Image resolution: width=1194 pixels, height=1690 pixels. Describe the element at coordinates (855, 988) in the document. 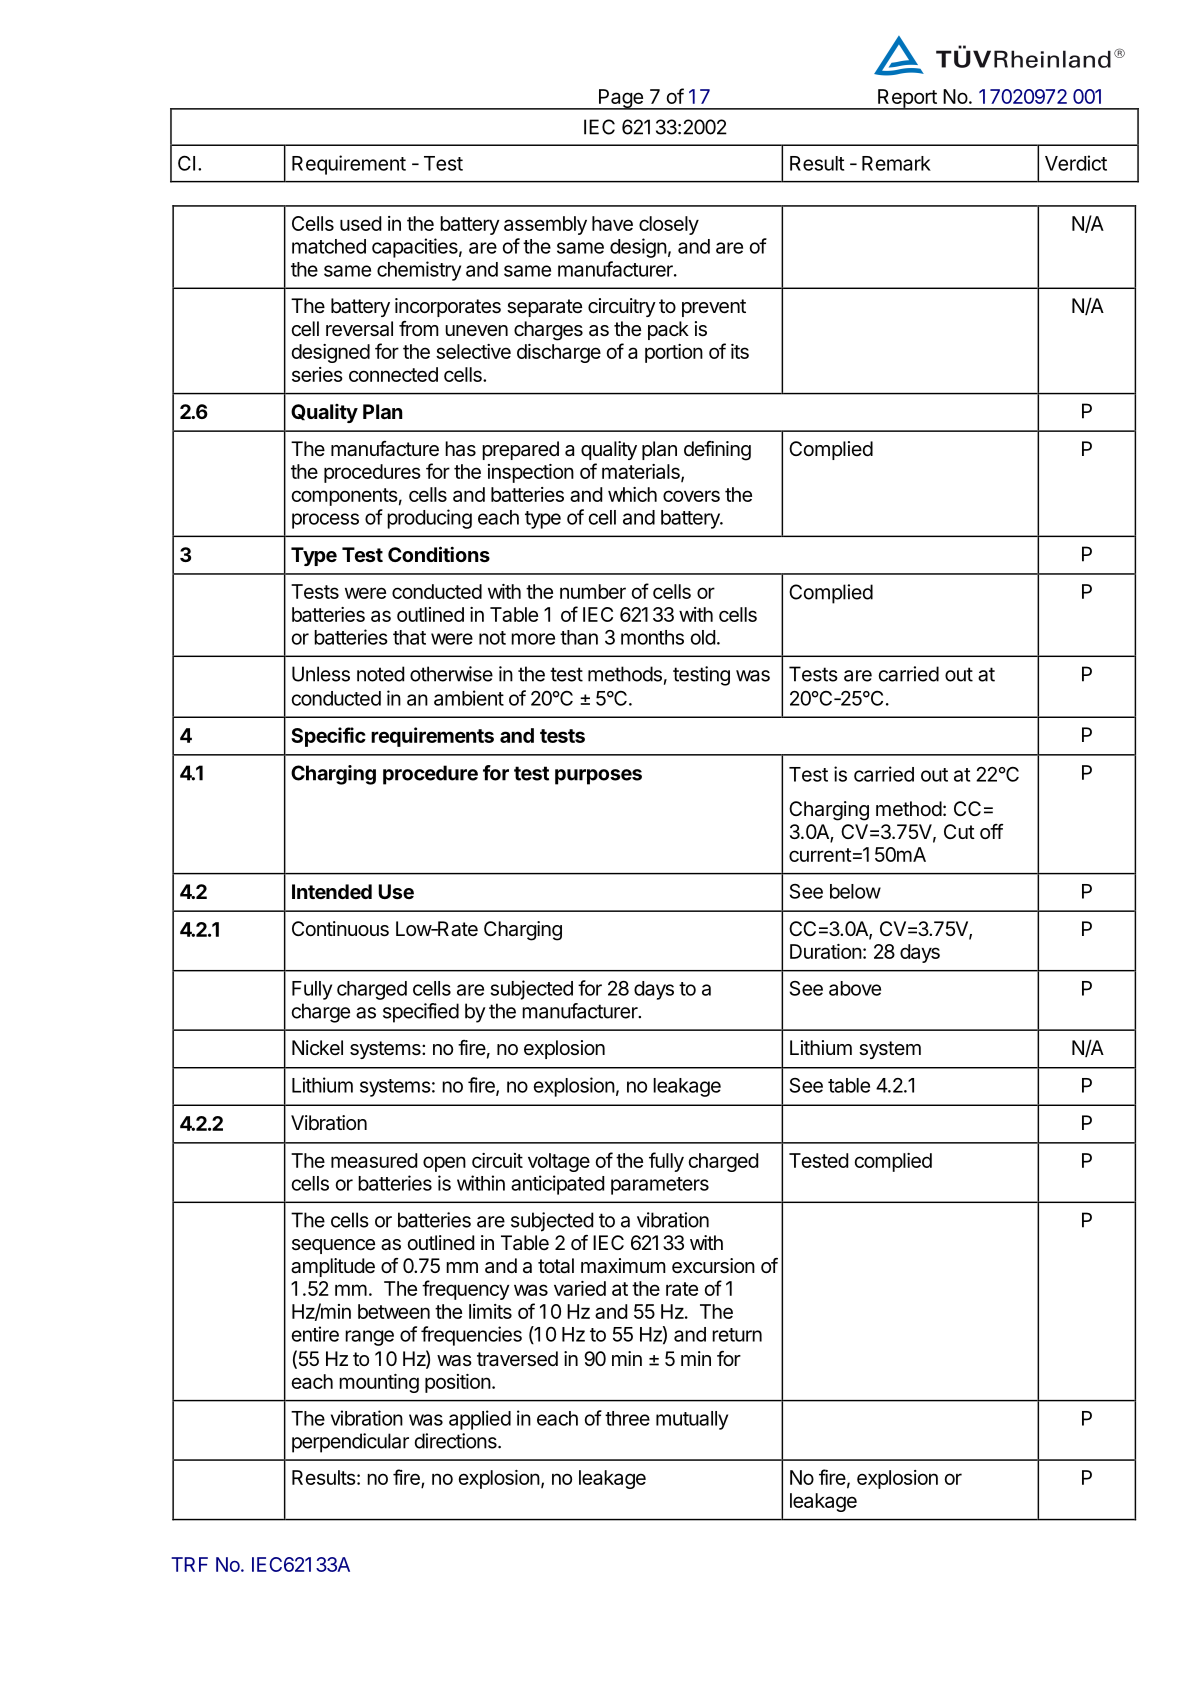

I see `above` at that location.
